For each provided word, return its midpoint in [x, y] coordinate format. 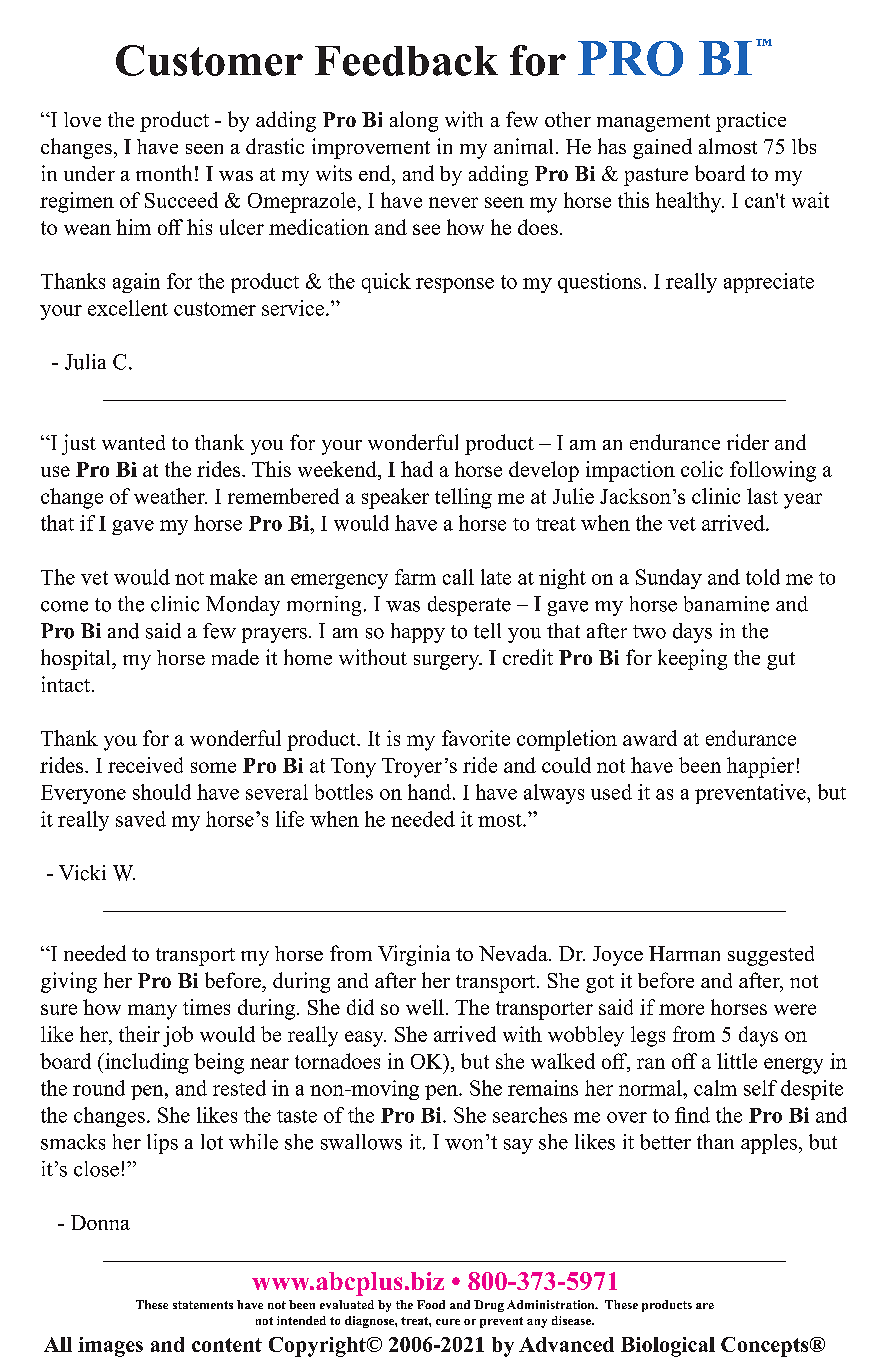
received [145, 765]
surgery [447, 662]
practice [751, 122]
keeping [692, 659]
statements [203, 1305]
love [82, 119]
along [414, 121]
